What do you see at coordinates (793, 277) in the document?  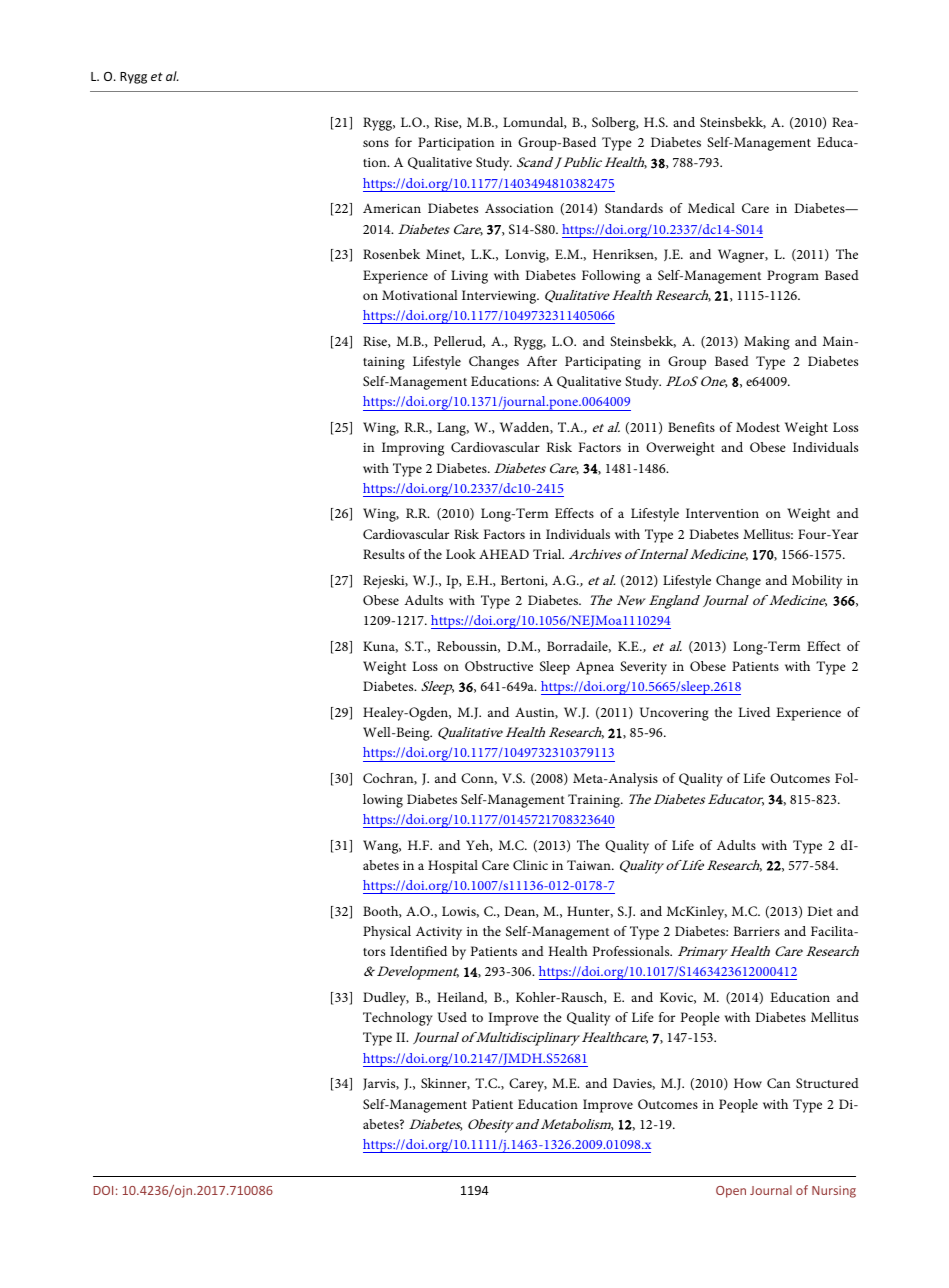 I see `Program` at bounding box center [793, 277].
